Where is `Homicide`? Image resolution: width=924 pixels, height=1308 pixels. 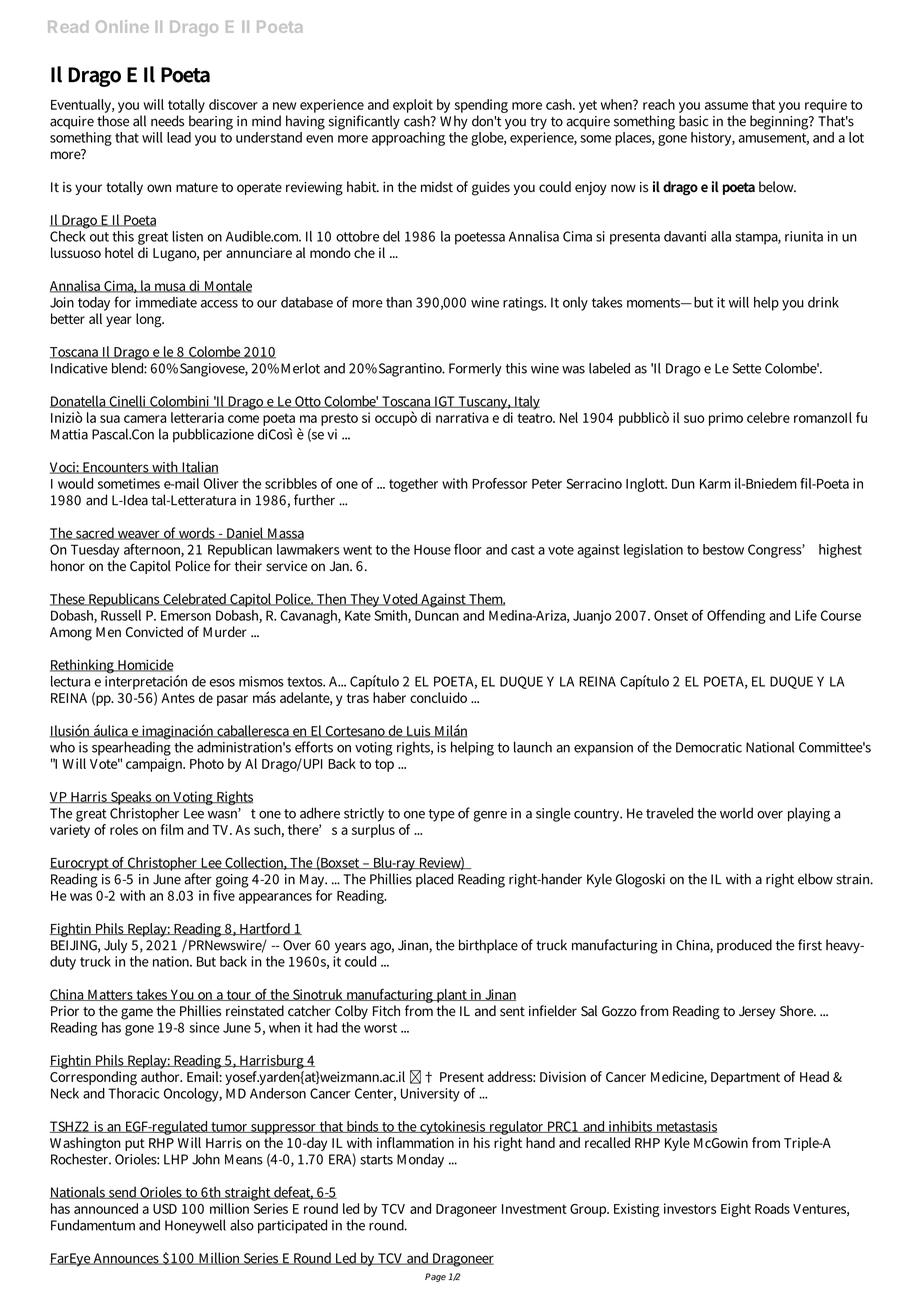 Homicide is located at coordinates (144, 665).
